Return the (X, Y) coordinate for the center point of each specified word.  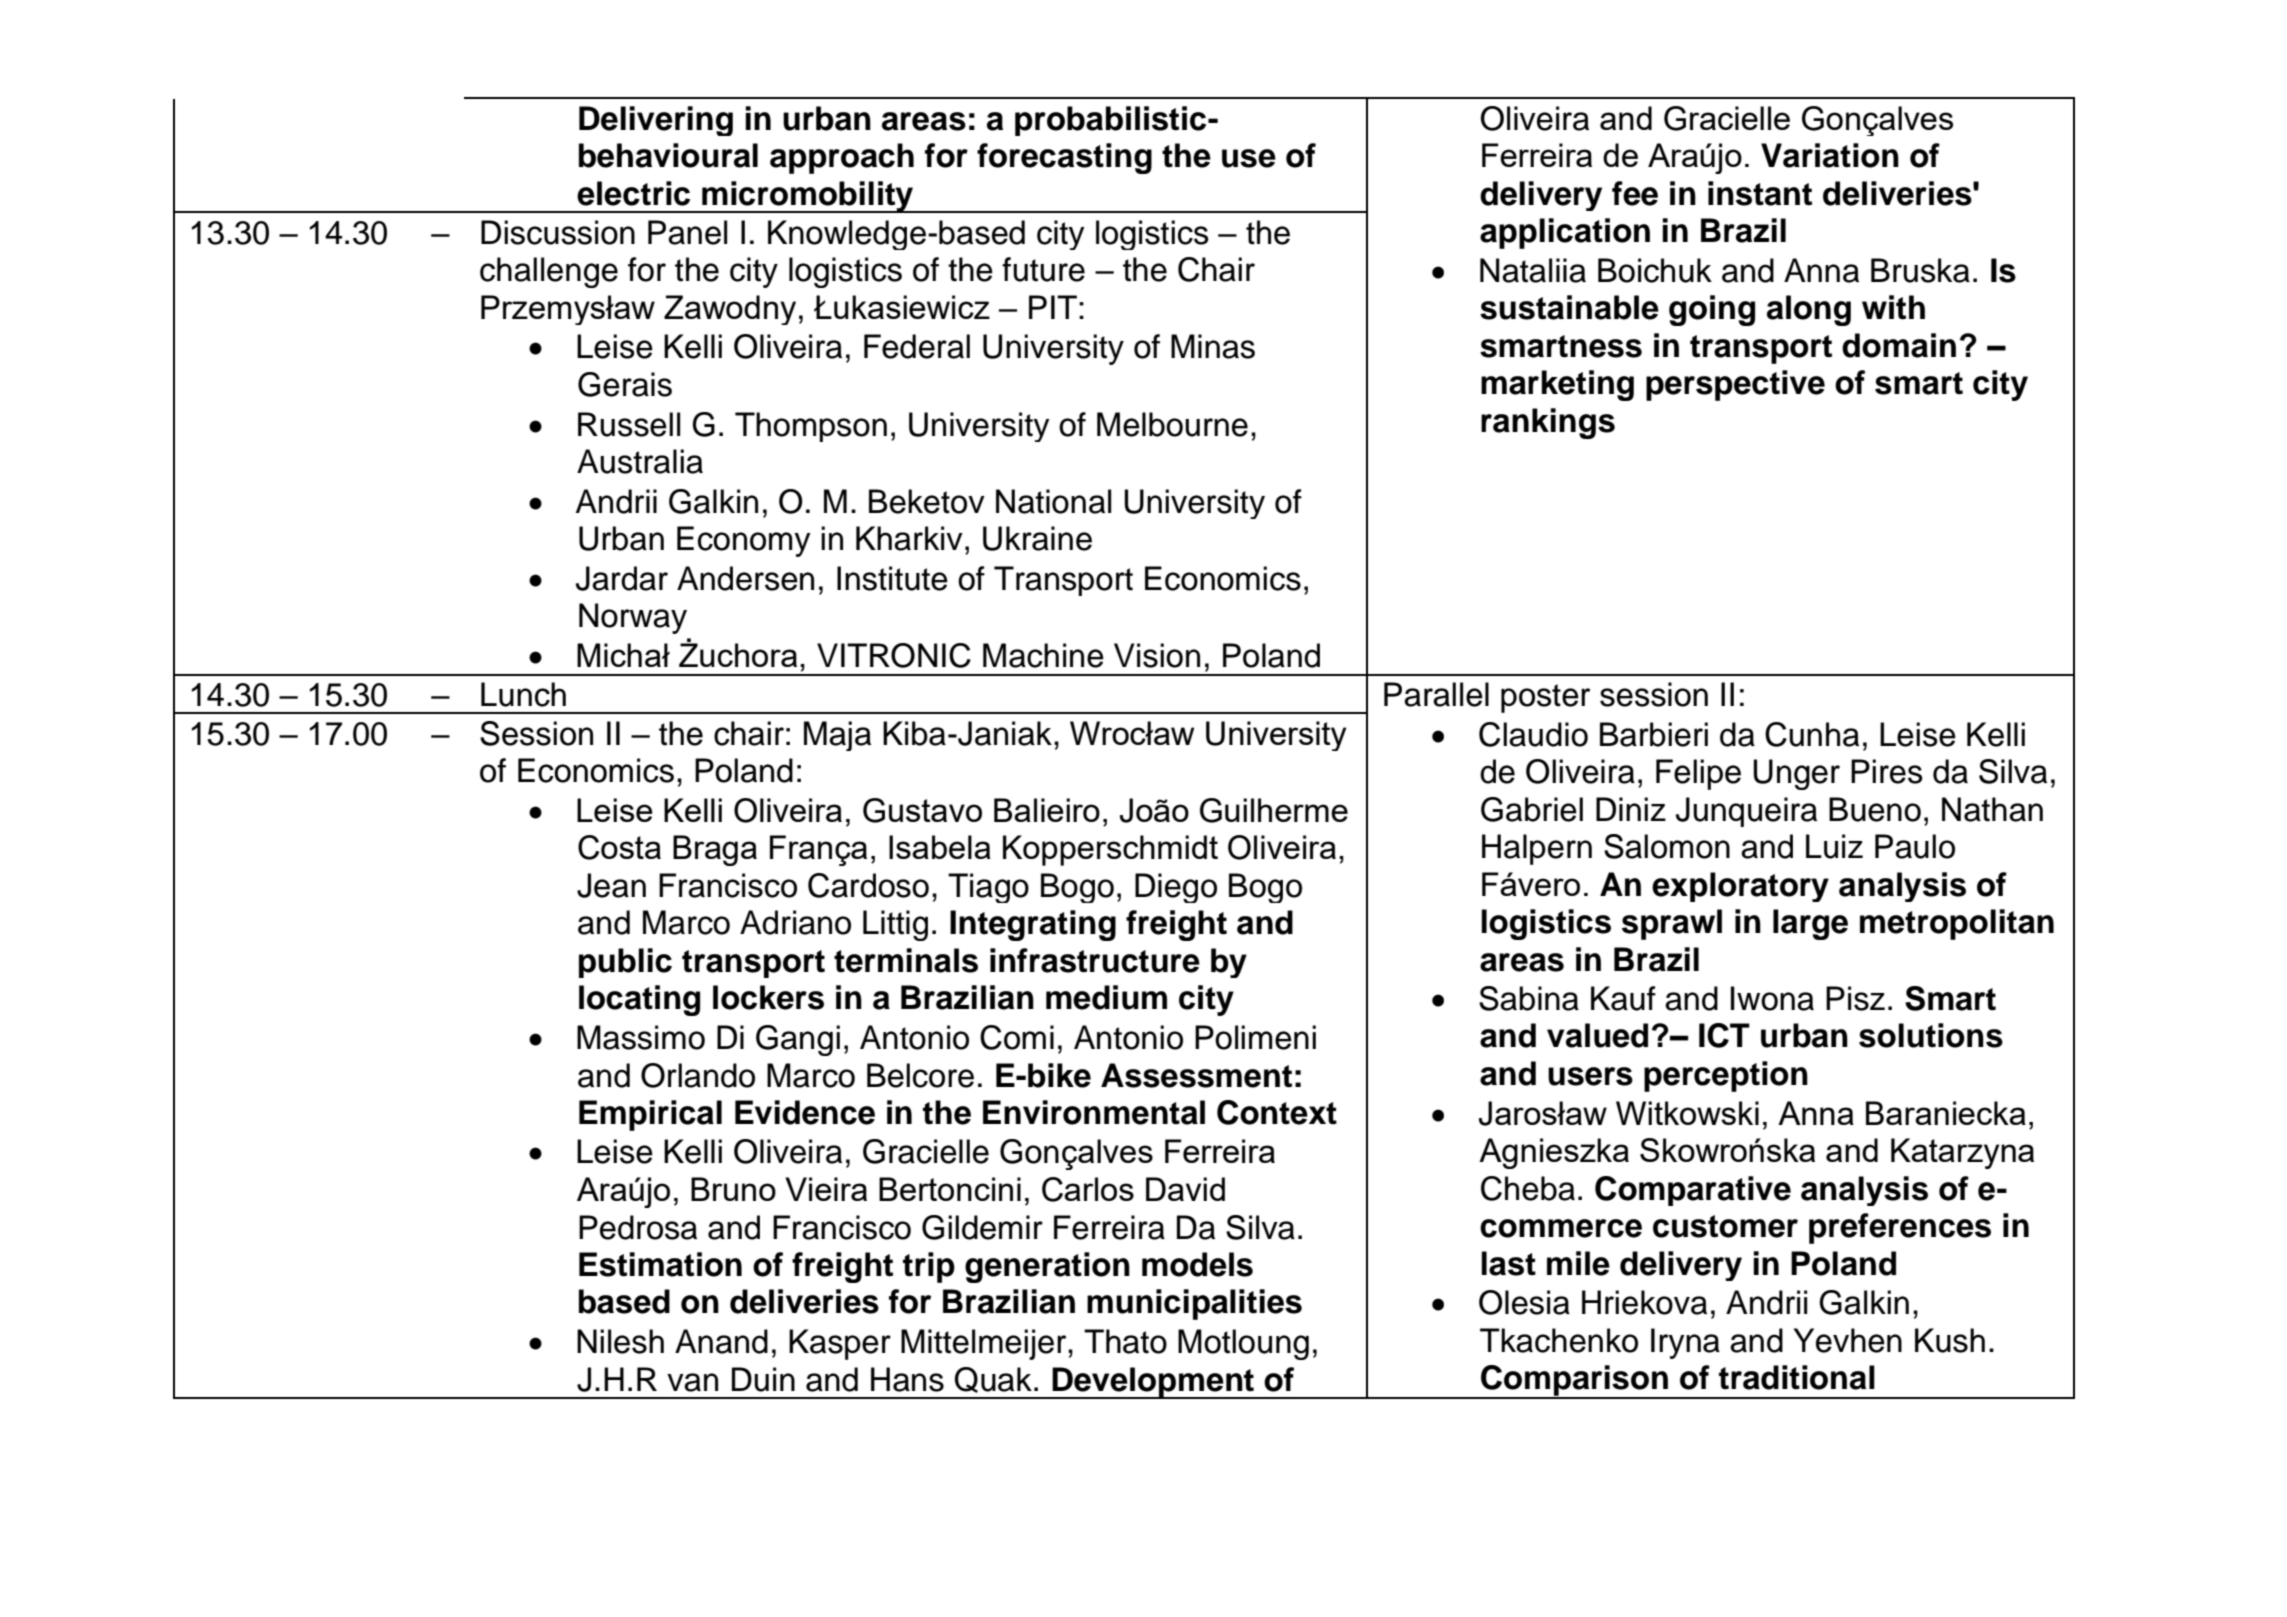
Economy (744, 541)
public (625, 963)
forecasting (1064, 158)
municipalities (1194, 1304)
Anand (721, 1341)
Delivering (656, 121)
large (1810, 924)
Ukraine (1037, 538)
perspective (1735, 385)
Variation (1830, 155)
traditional (1797, 1377)
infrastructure (1095, 960)
